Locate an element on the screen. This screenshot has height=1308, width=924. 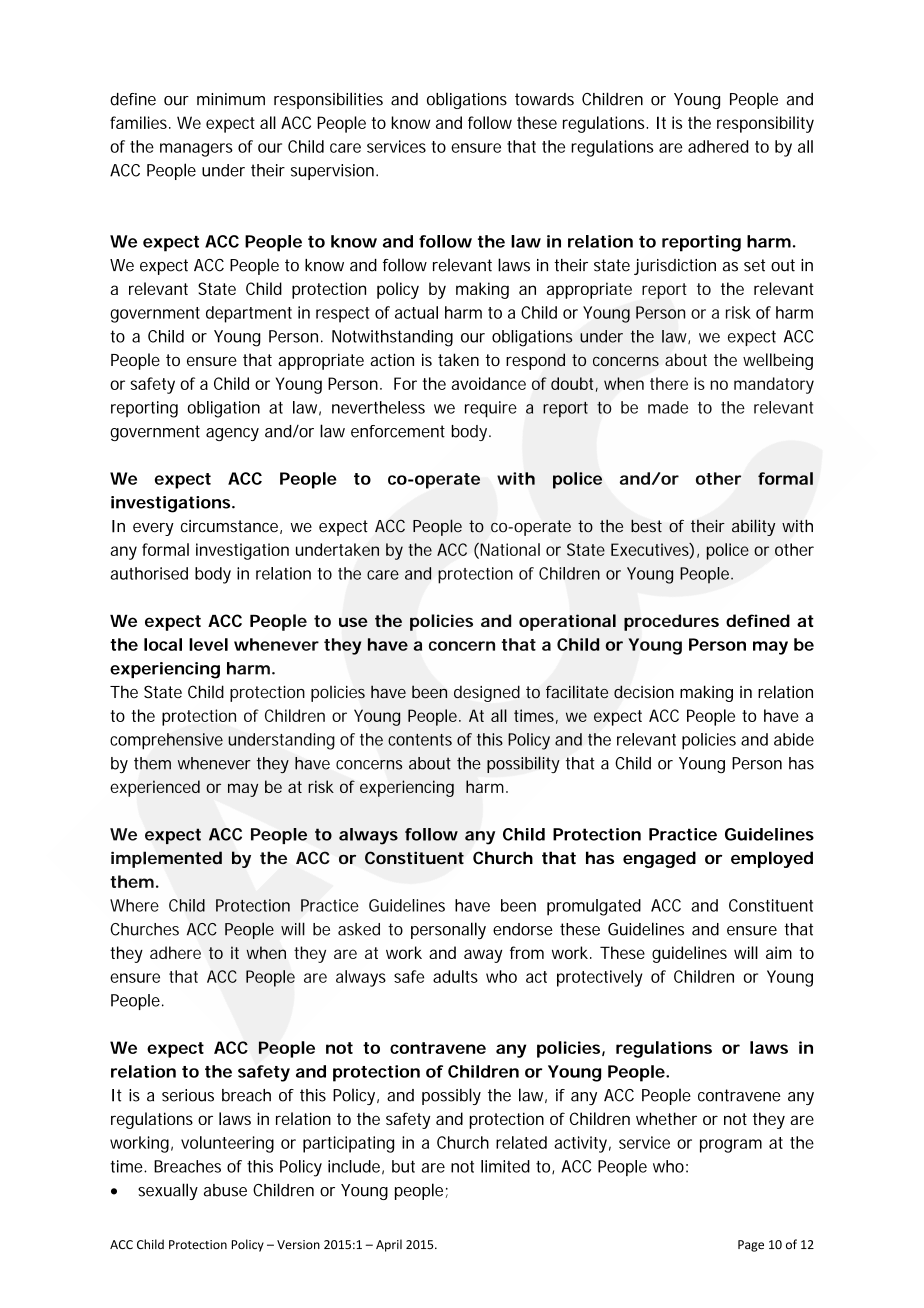
contents is located at coordinates (420, 740).
